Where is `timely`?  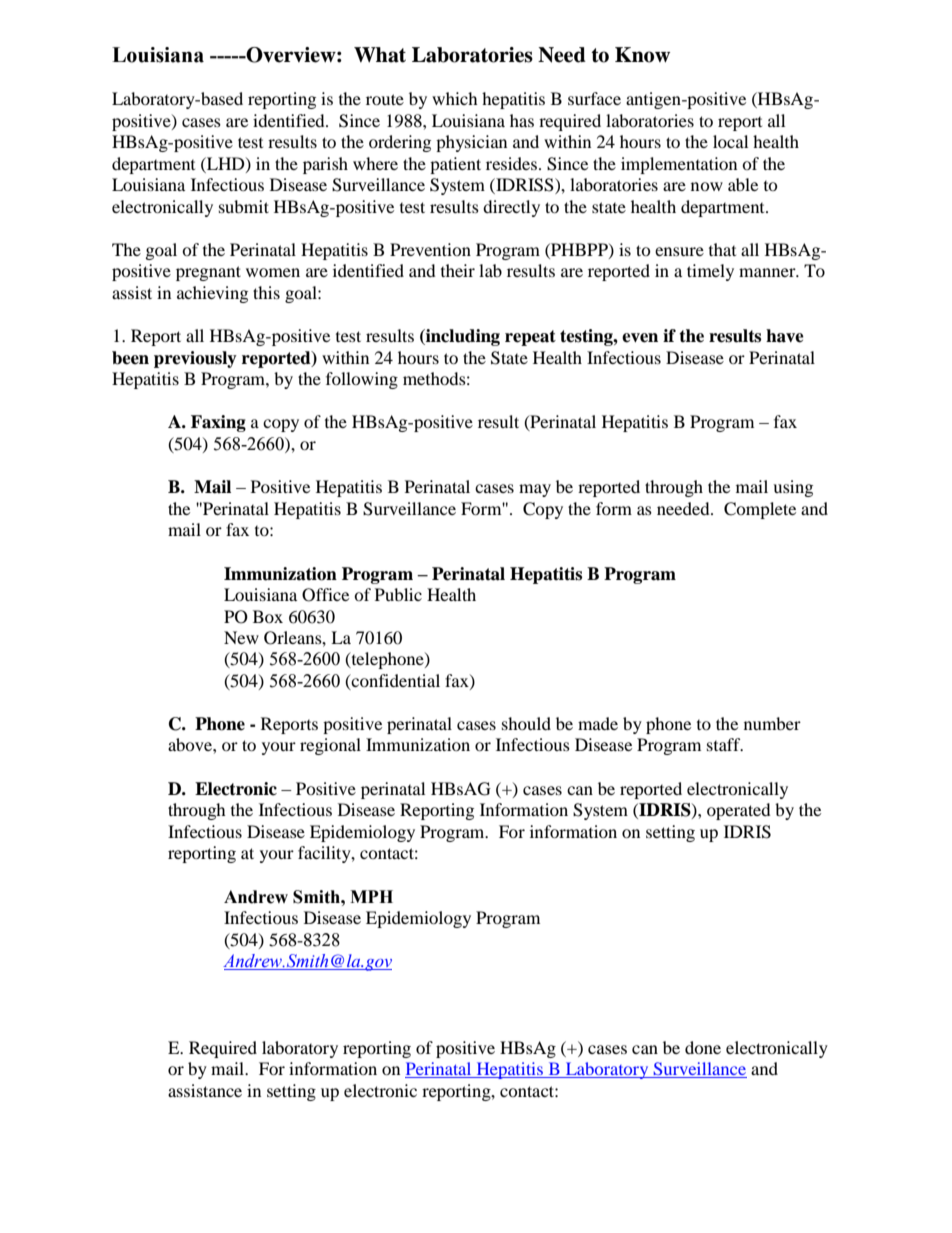
timely is located at coordinates (710, 272).
